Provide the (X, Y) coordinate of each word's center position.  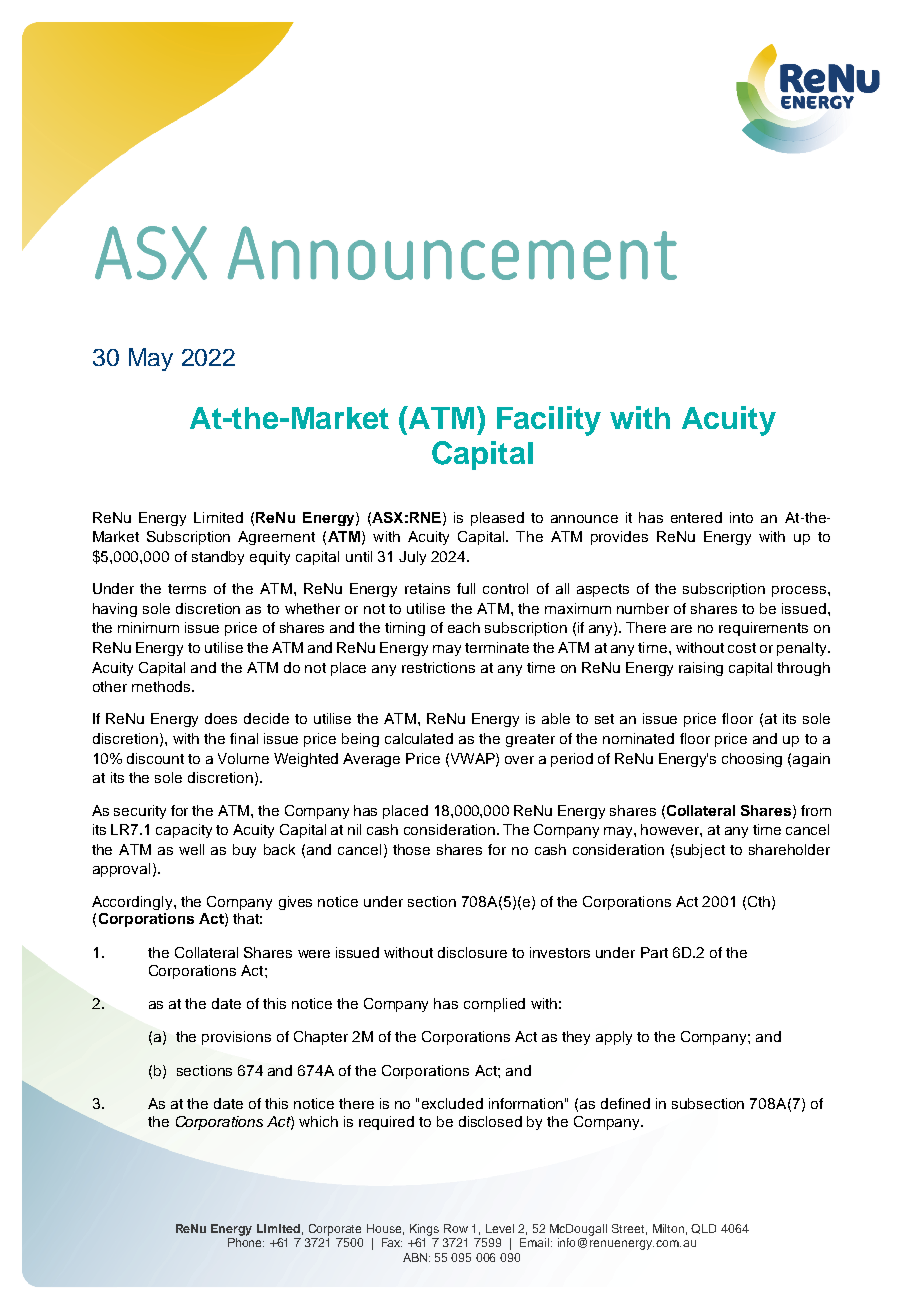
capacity (184, 831)
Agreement (276, 538)
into (741, 517)
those (411, 849)
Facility (549, 421)
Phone (246, 1242)
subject (700, 851)
